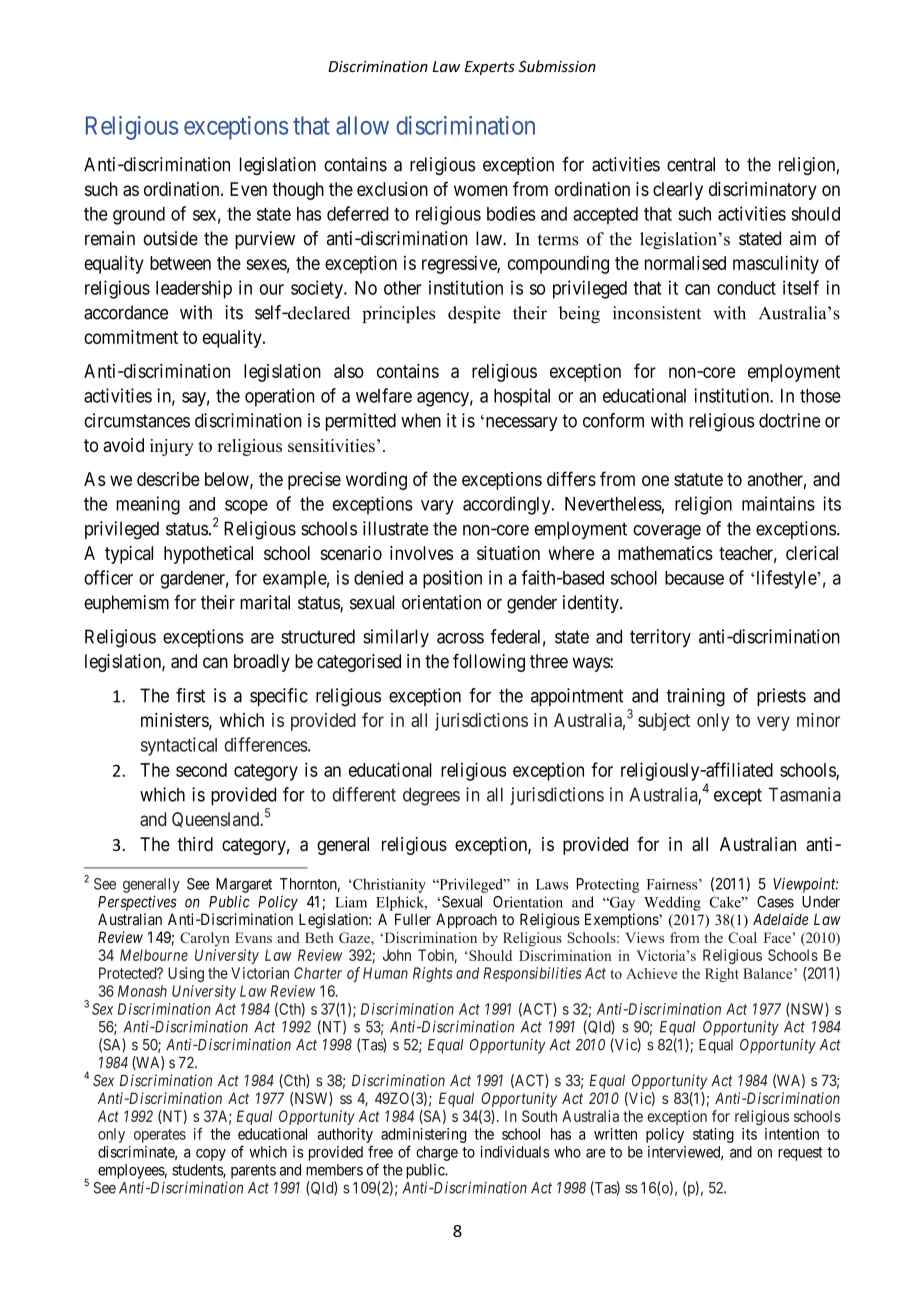  Describe the element at coordinates (248, 189) in the document. I see `Even` at that location.
